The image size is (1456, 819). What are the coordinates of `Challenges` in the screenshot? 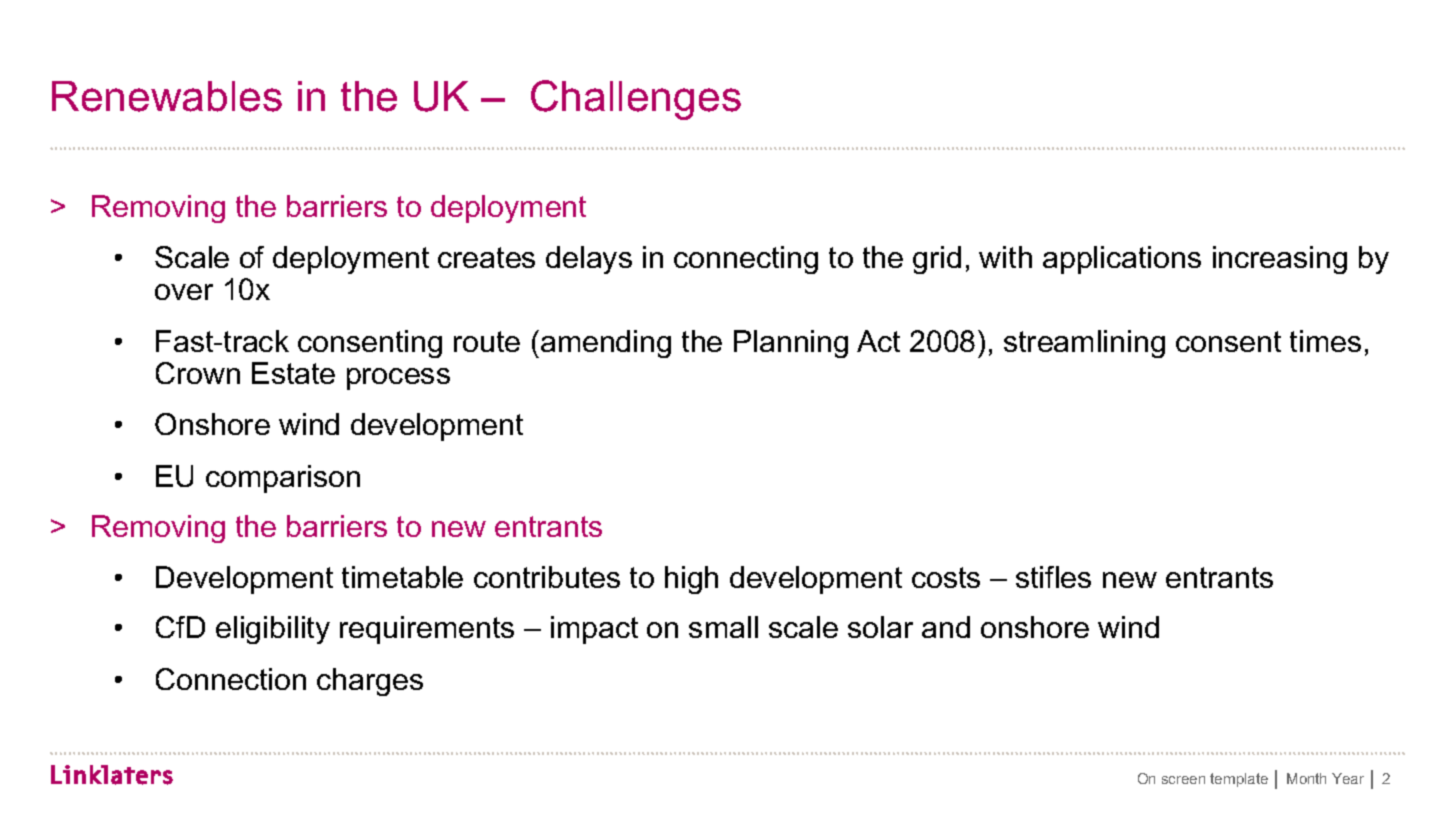 It's located at (636, 100).
